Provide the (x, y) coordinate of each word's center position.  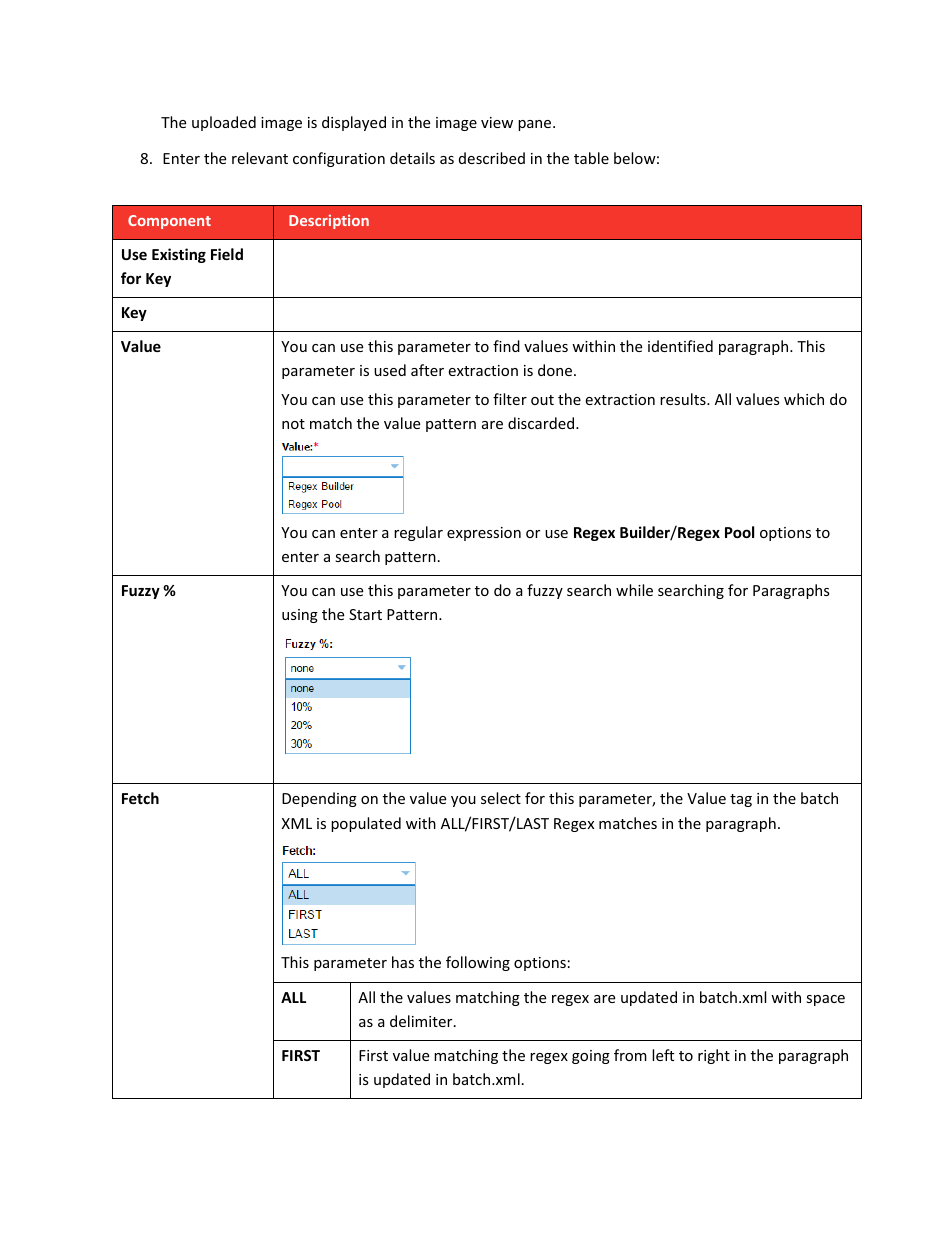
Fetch (140, 798)
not (293, 424)
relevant (260, 158)
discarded (542, 423)
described (492, 158)
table (591, 158)
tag (741, 800)
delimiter (422, 1021)
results (684, 399)
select (501, 798)
